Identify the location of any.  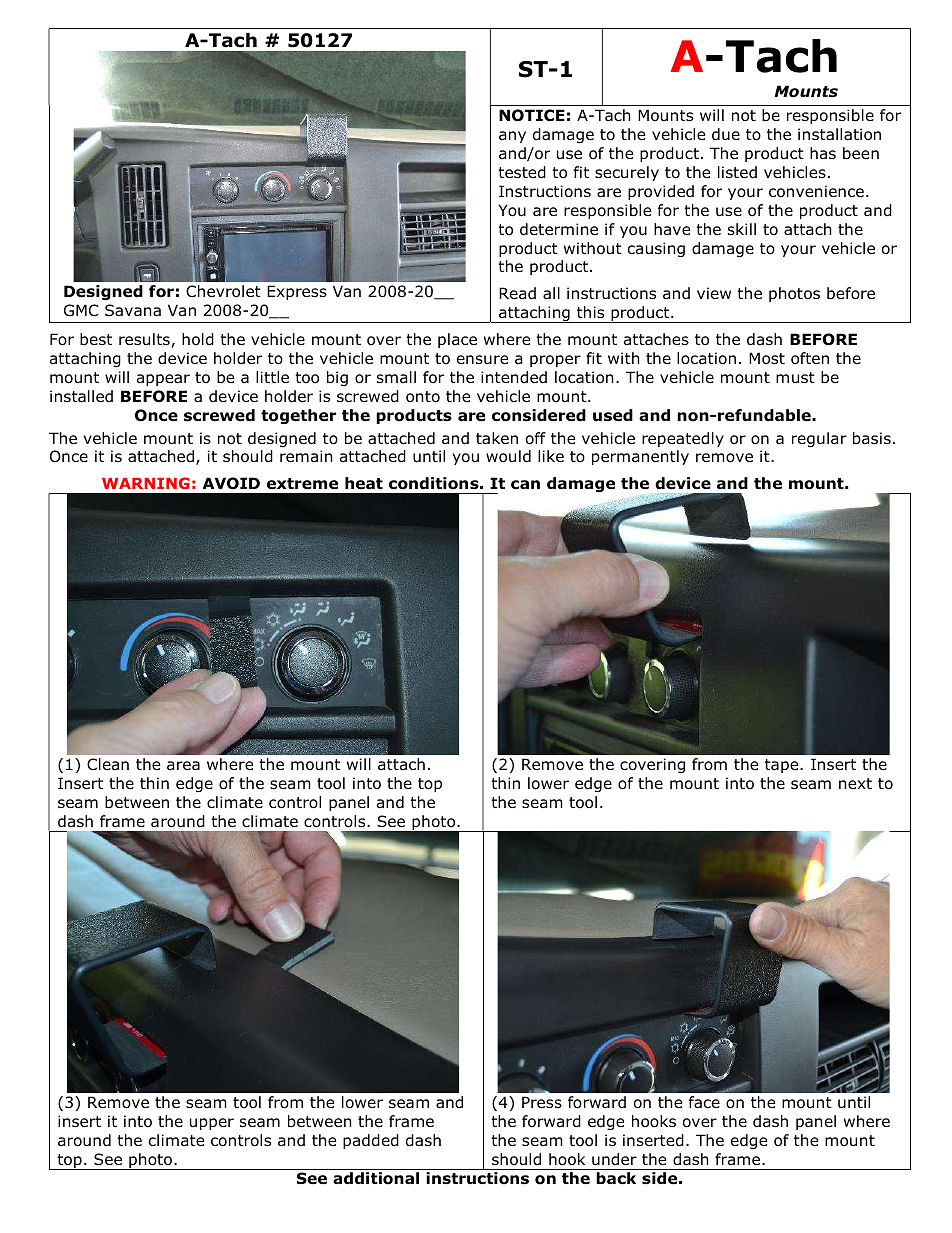
(512, 137).
